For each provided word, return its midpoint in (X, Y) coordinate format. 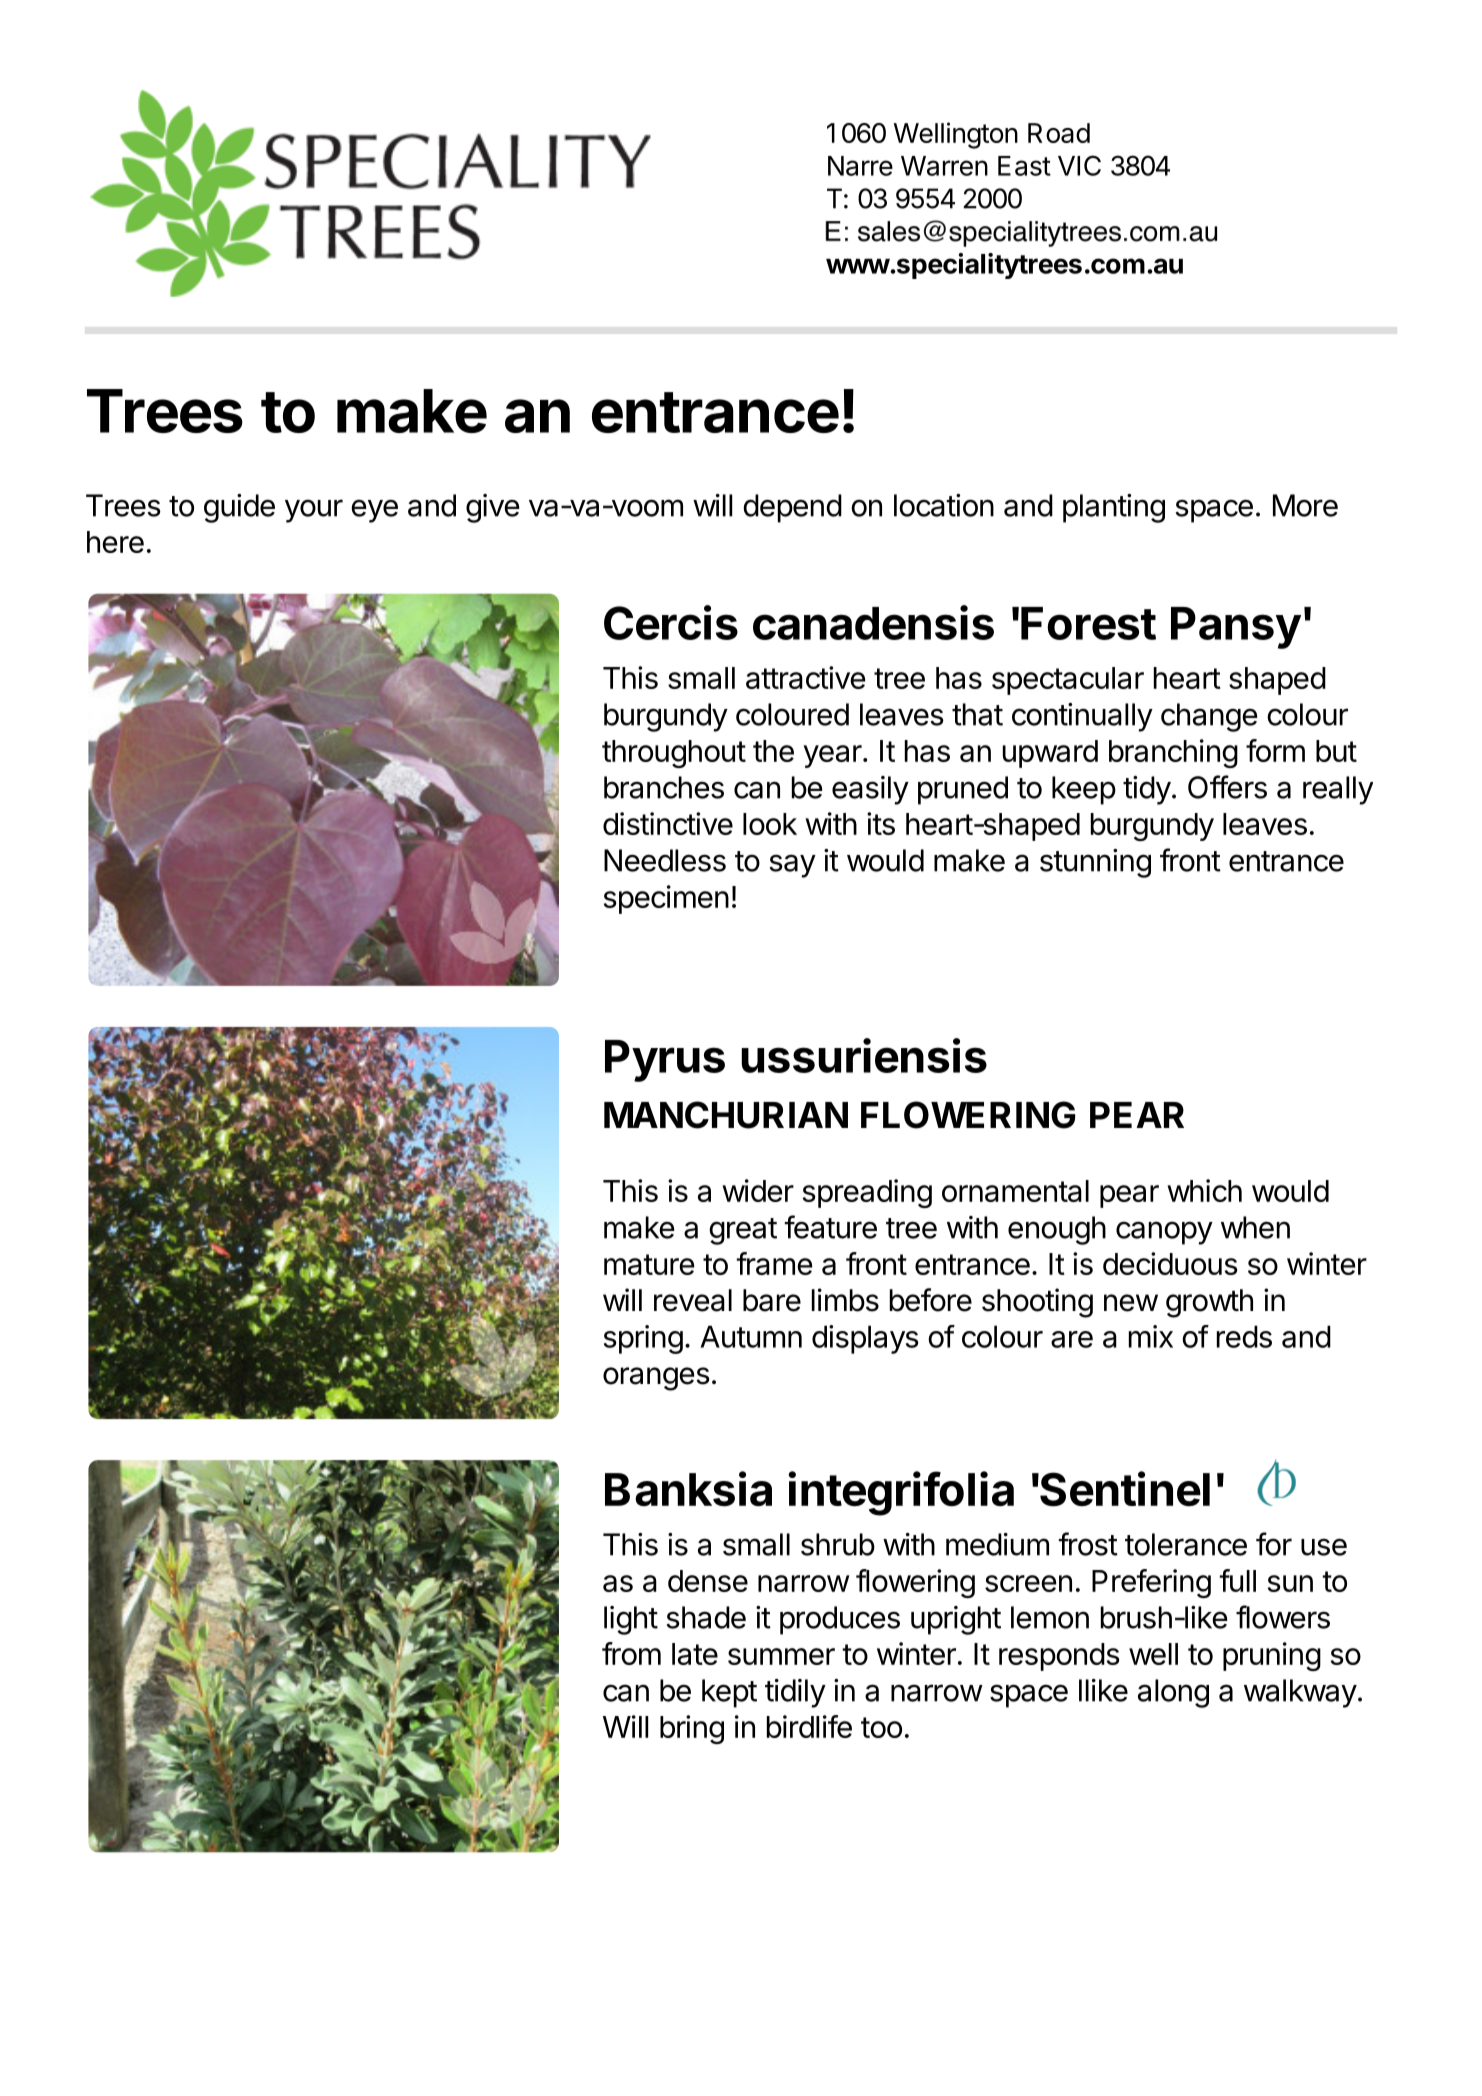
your (314, 511)
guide (239, 508)
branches (664, 787)
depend (792, 508)
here (115, 542)
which (1204, 1190)
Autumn (751, 1336)
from (631, 1653)
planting (1114, 508)
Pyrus (665, 1061)
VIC (1079, 165)
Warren (944, 166)
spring (643, 1339)
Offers (1227, 787)
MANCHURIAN (726, 1115)
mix (1151, 1336)
